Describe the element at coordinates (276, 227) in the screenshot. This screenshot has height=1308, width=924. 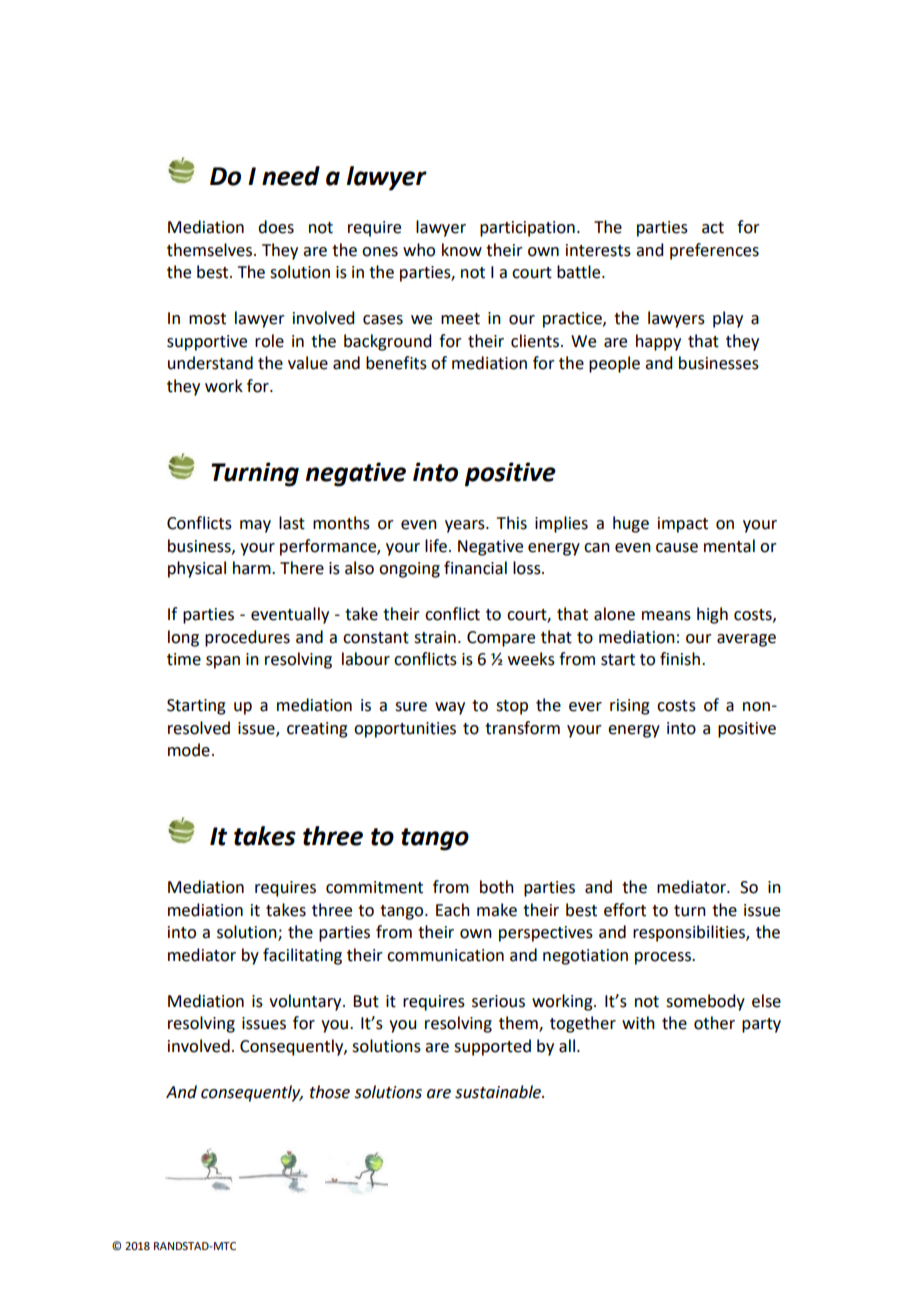
I see `does` at that location.
